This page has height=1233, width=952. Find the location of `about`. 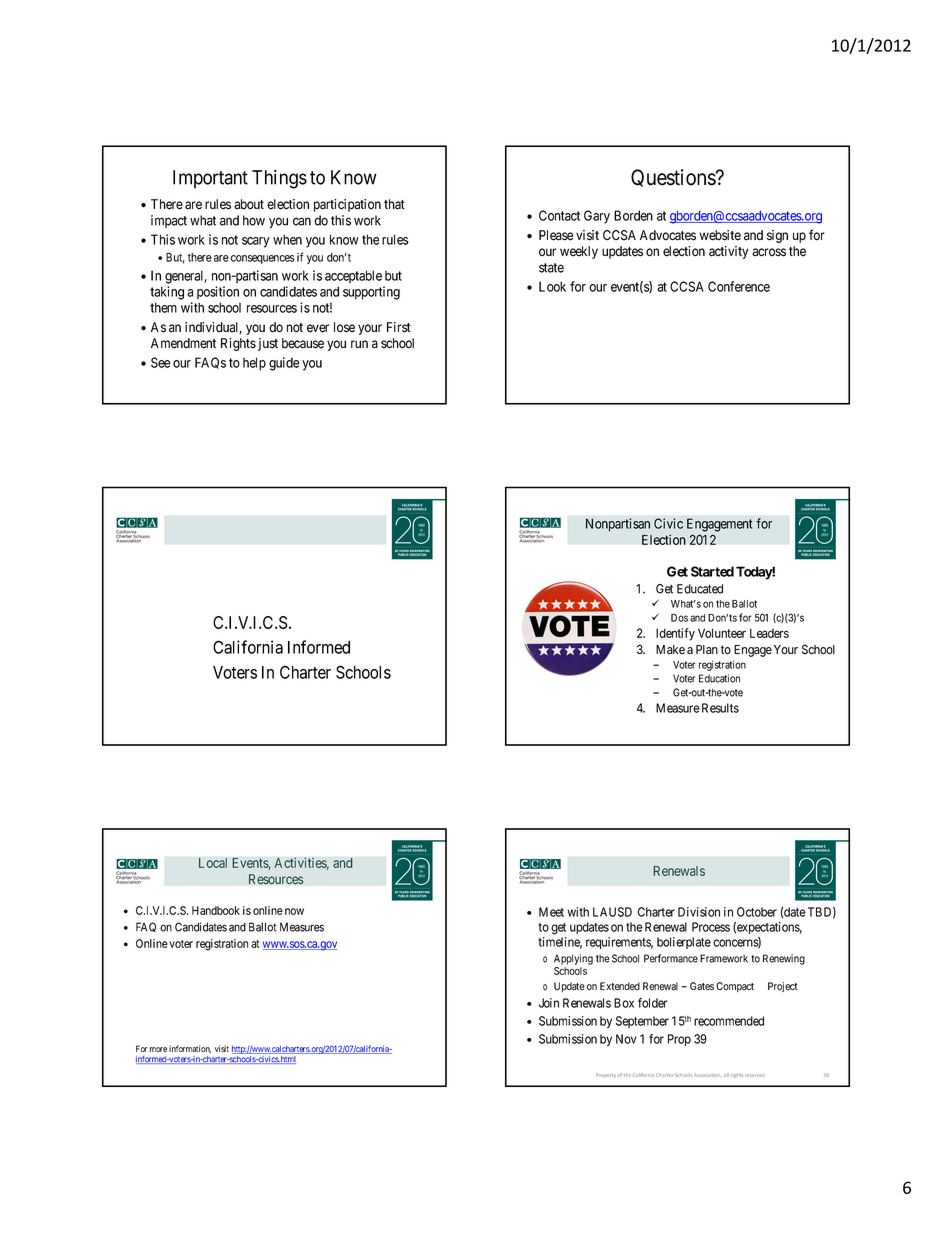

about is located at coordinates (249, 204).
